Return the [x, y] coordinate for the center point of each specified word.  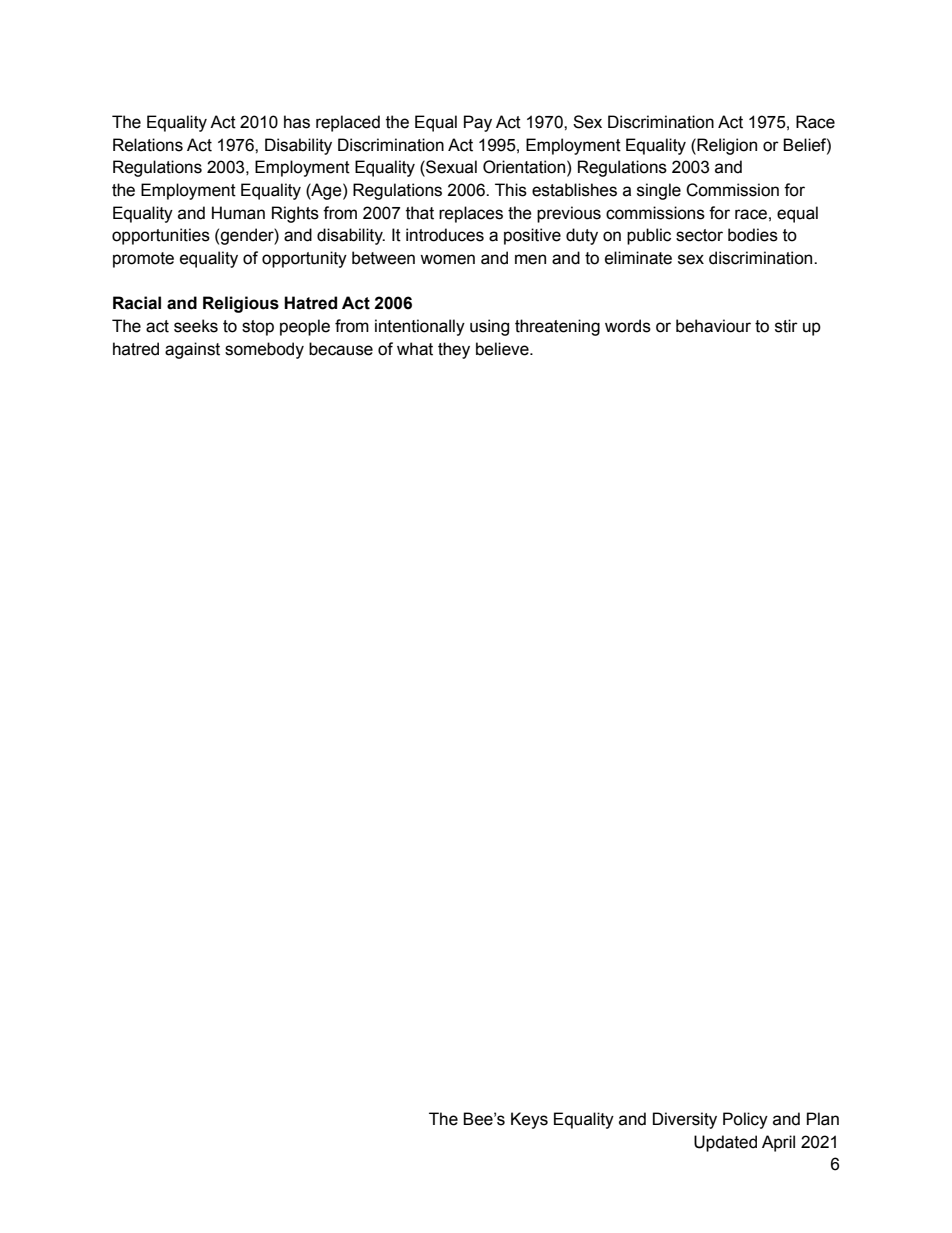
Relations [148, 145]
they [454, 350]
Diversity [685, 1120]
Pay [478, 123]
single [659, 191]
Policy [745, 1120]
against [192, 350]
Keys [529, 1120]
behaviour [713, 326]
